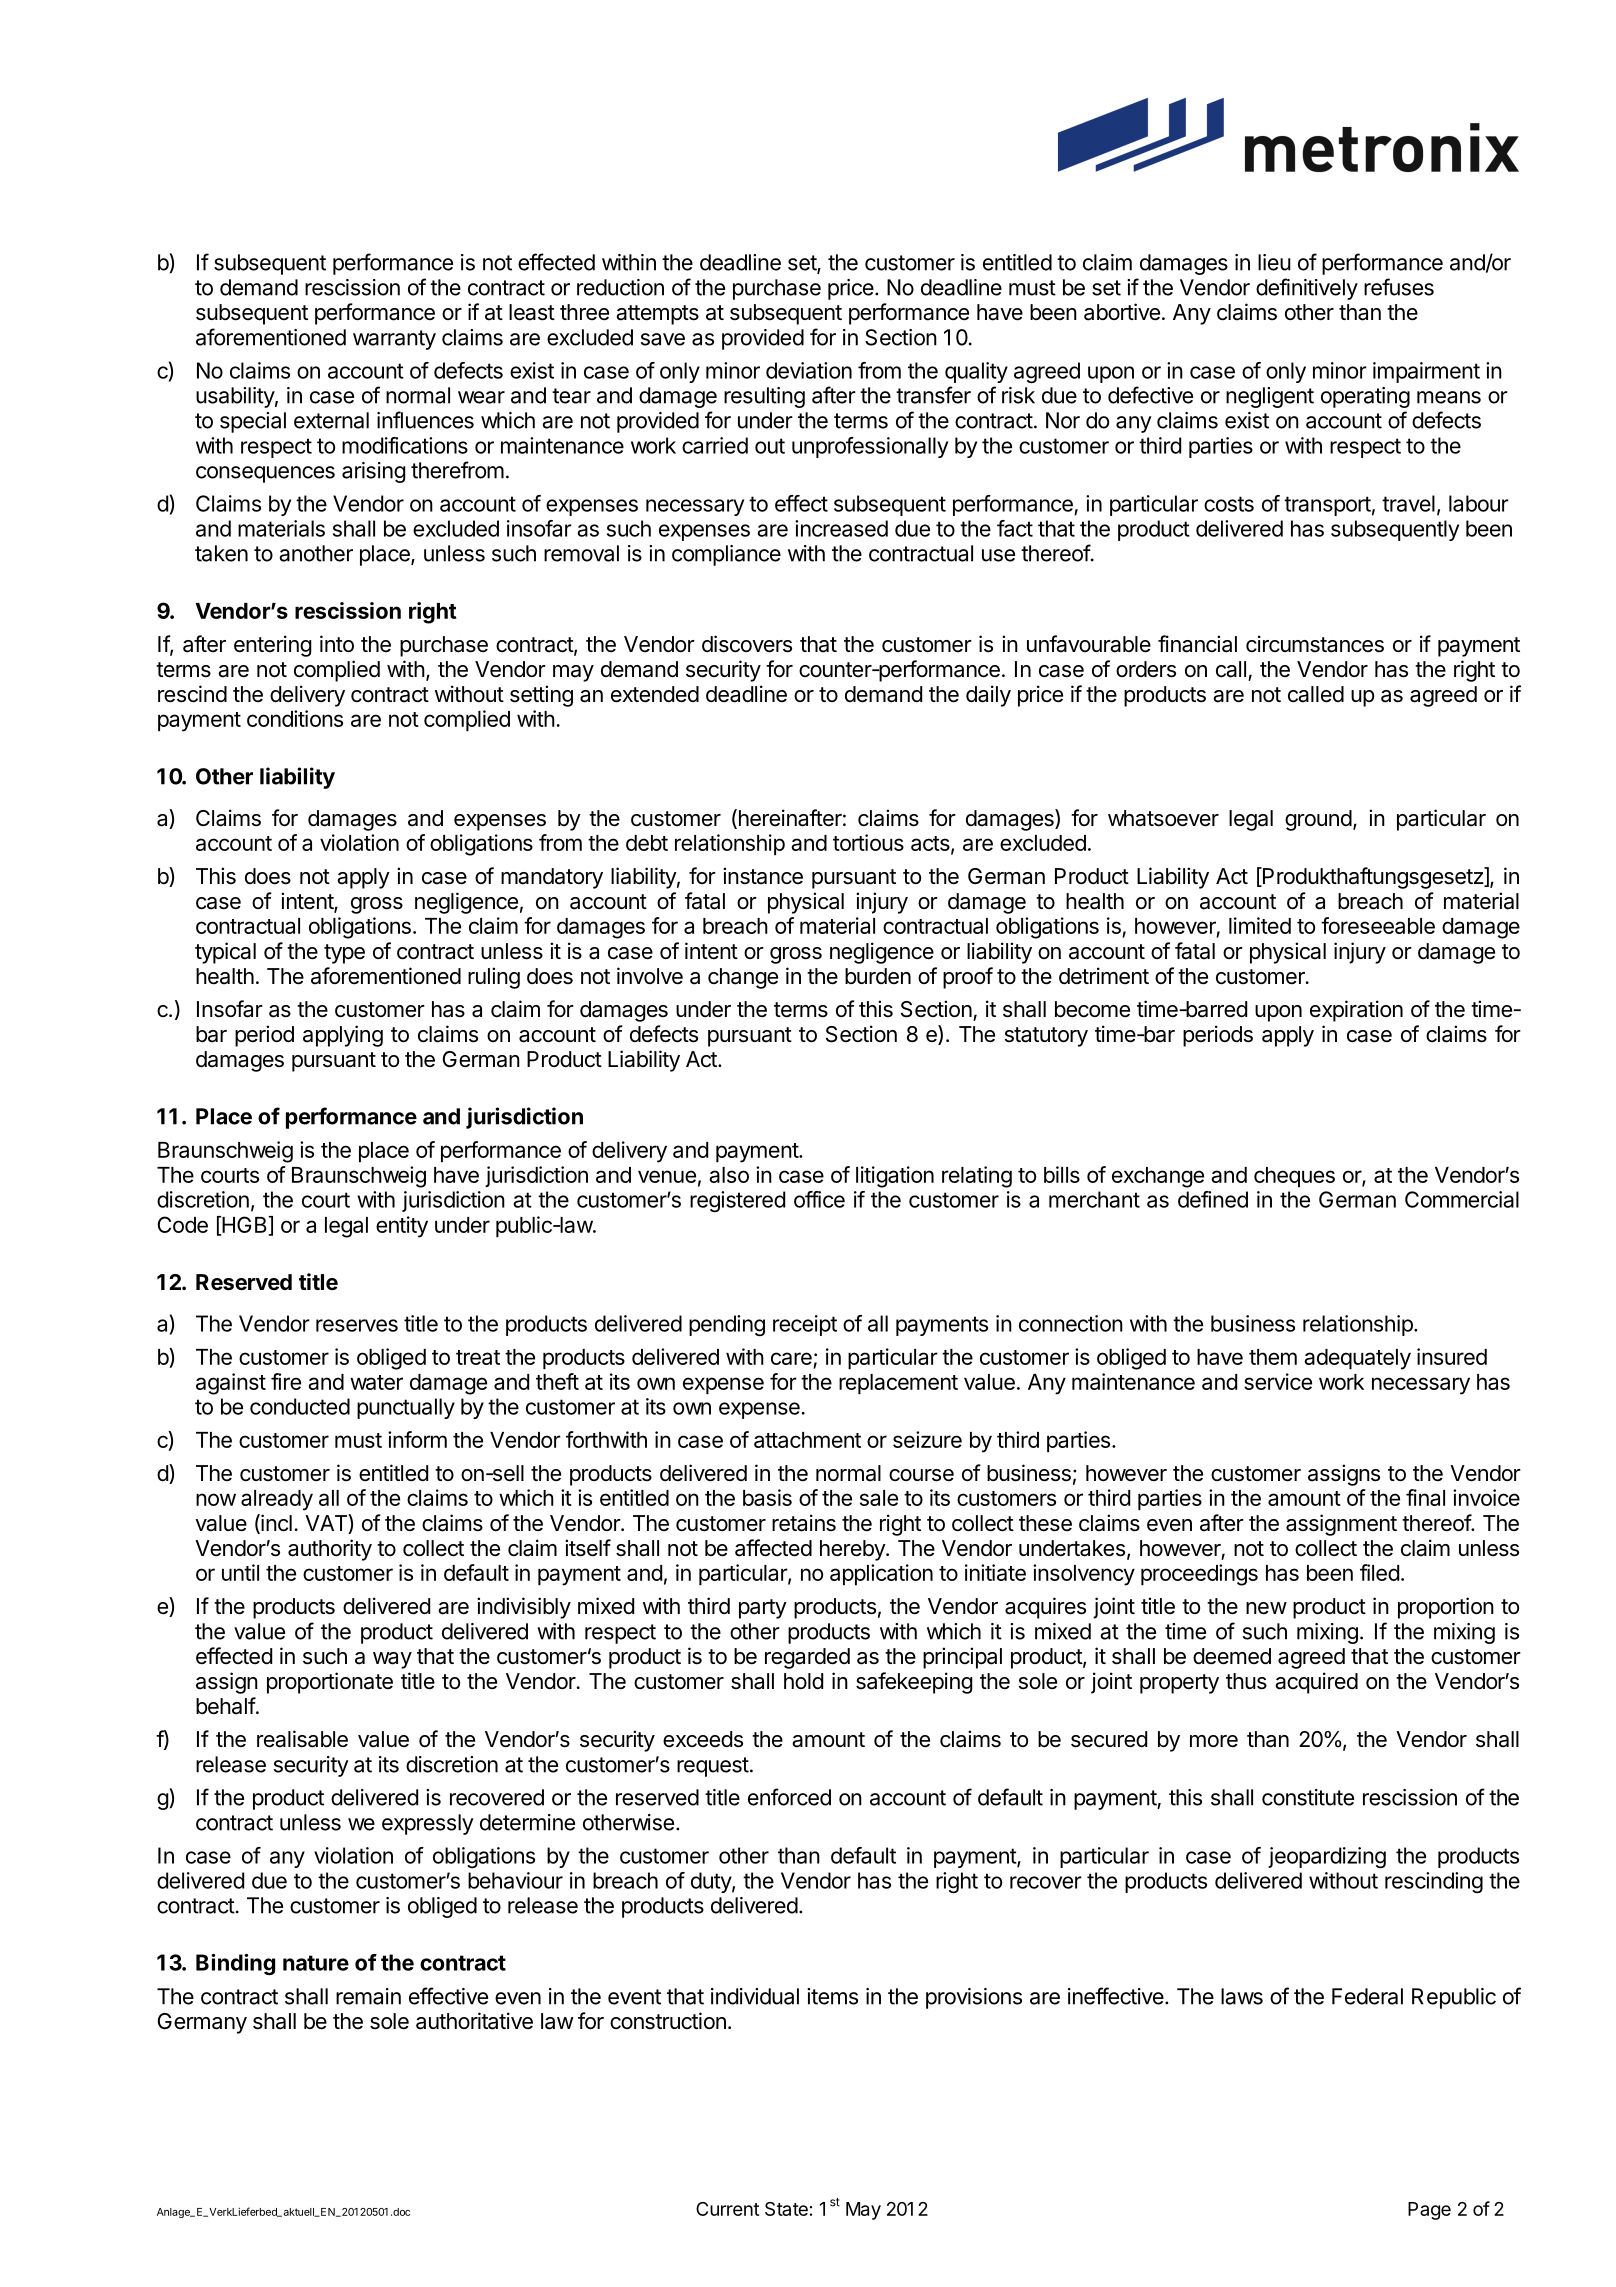  I want to click on State, so click(786, 2209).
